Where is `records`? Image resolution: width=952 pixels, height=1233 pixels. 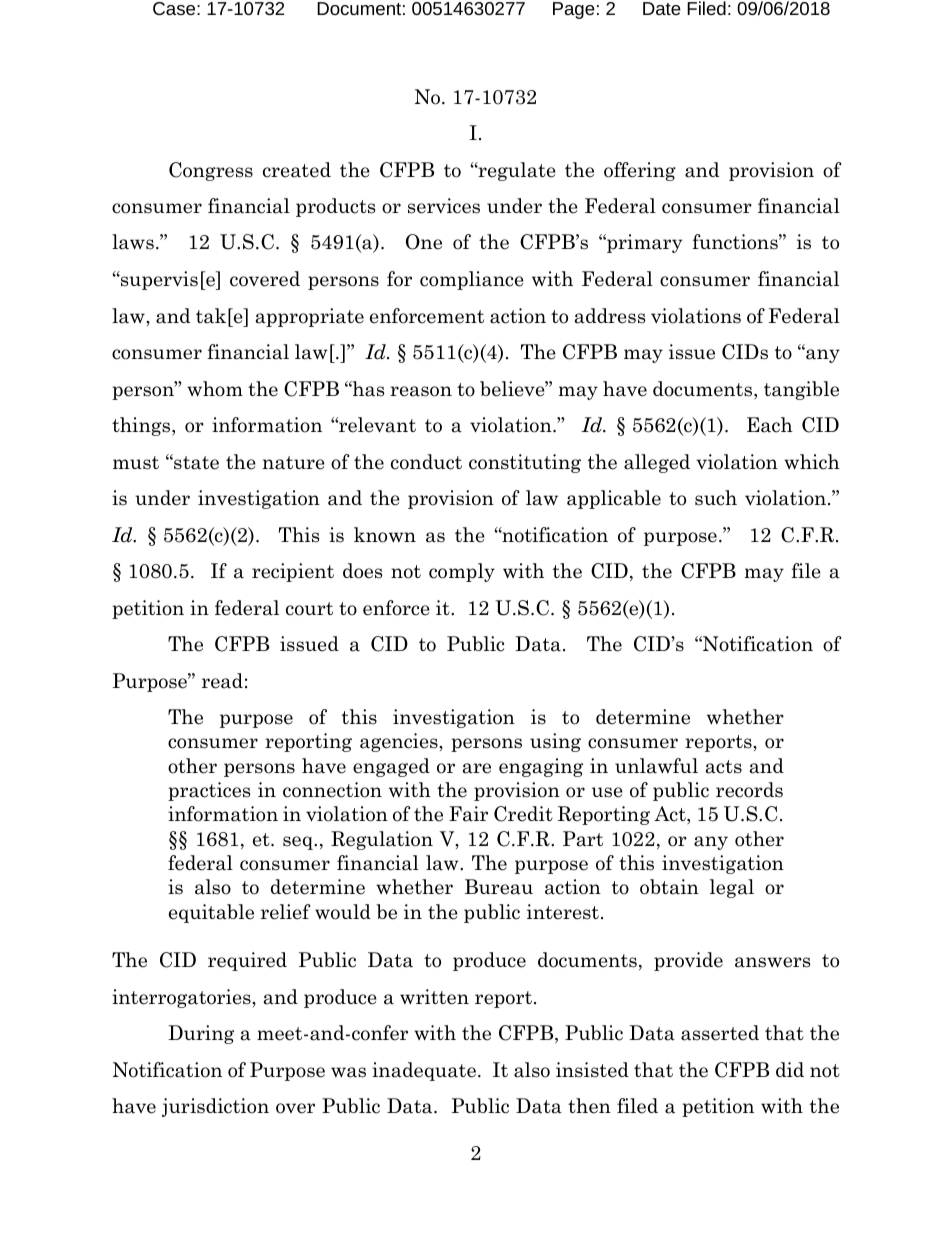
records is located at coordinates (749, 790).
